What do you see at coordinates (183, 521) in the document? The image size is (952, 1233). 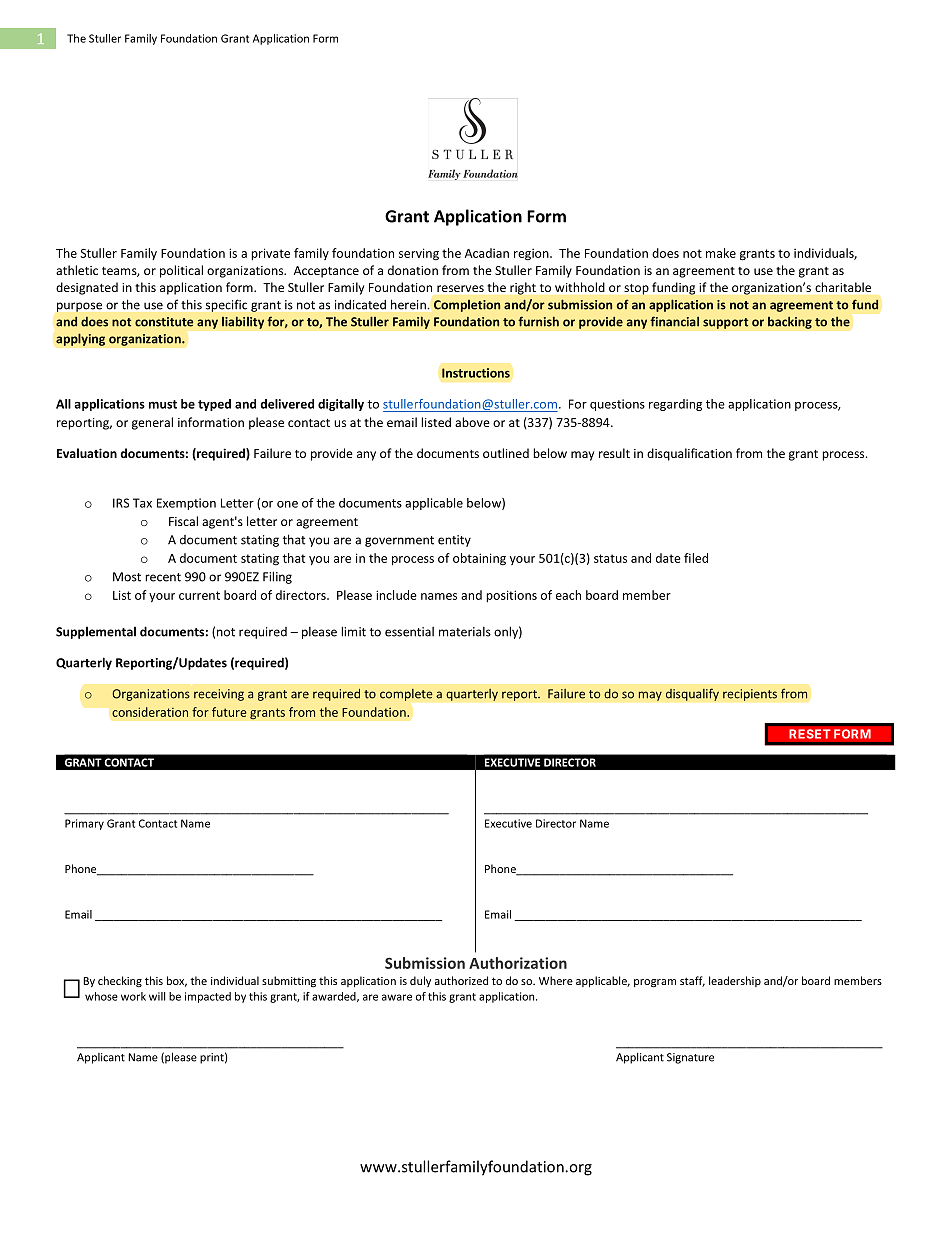 I see `Fiscal` at bounding box center [183, 521].
